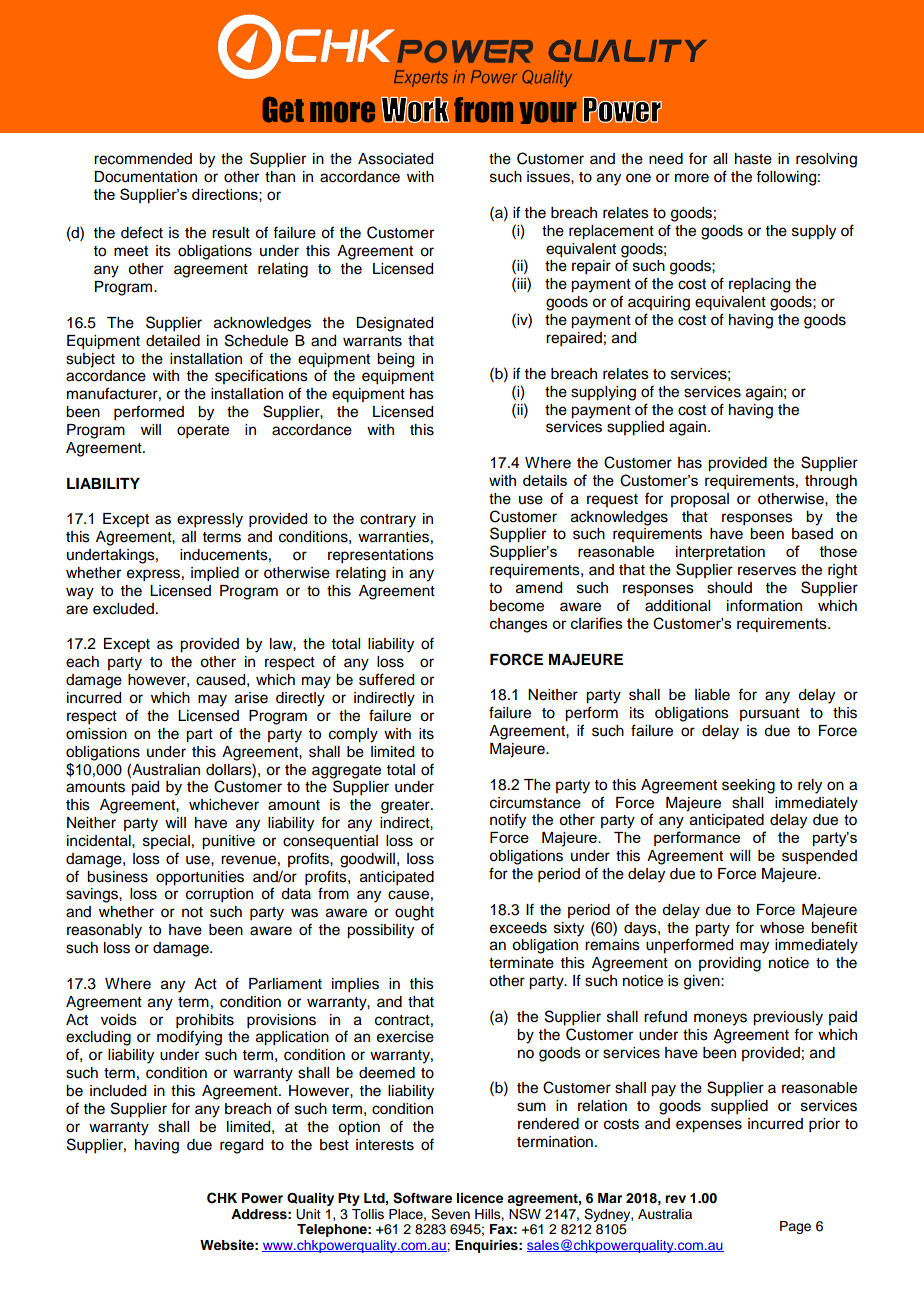 Image resolution: width=924 pixels, height=1308 pixels. Describe the element at coordinates (143, 159) in the image. I see `recommended` at that location.
